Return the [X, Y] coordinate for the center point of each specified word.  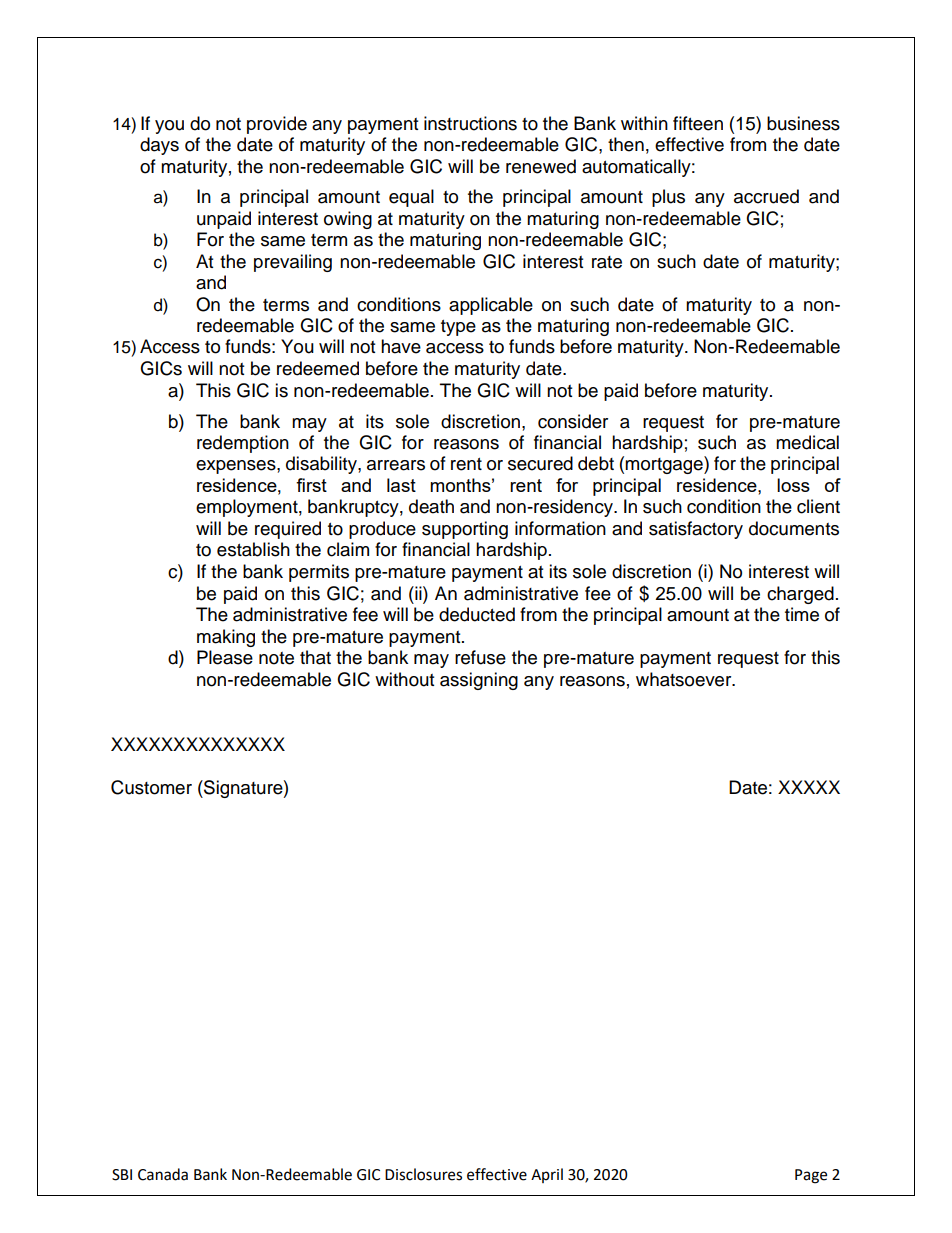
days [159, 146]
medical [807, 442]
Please [225, 657]
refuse [480, 657]
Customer [151, 787]
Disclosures [423, 1174]
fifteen [698, 123]
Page [811, 1176]
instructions [470, 123]
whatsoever [685, 679]
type [458, 328]
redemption [243, 444]
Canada [163, 1174]
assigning [479, 681]
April [547, 1175]
